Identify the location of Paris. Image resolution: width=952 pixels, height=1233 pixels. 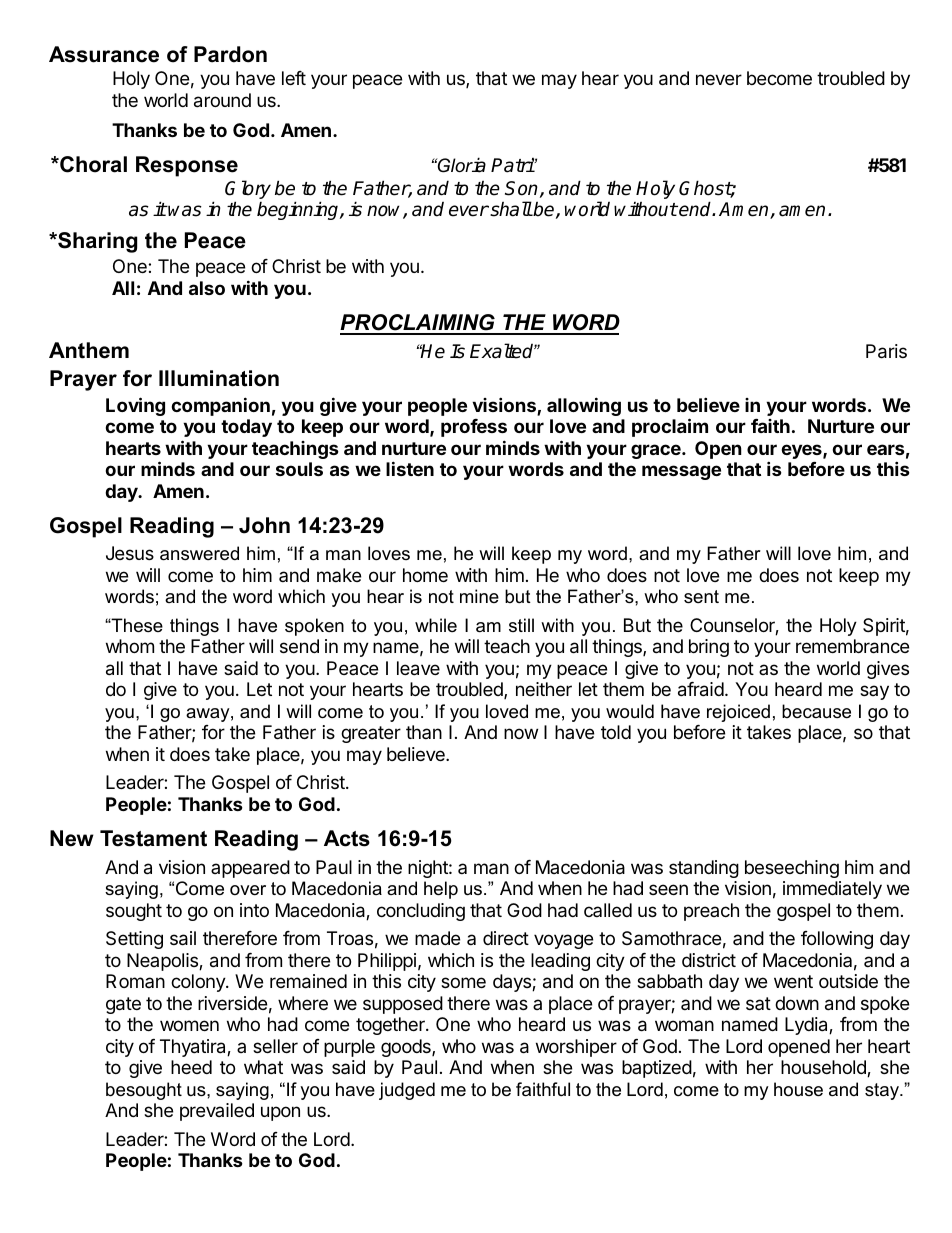
(886, 351).
